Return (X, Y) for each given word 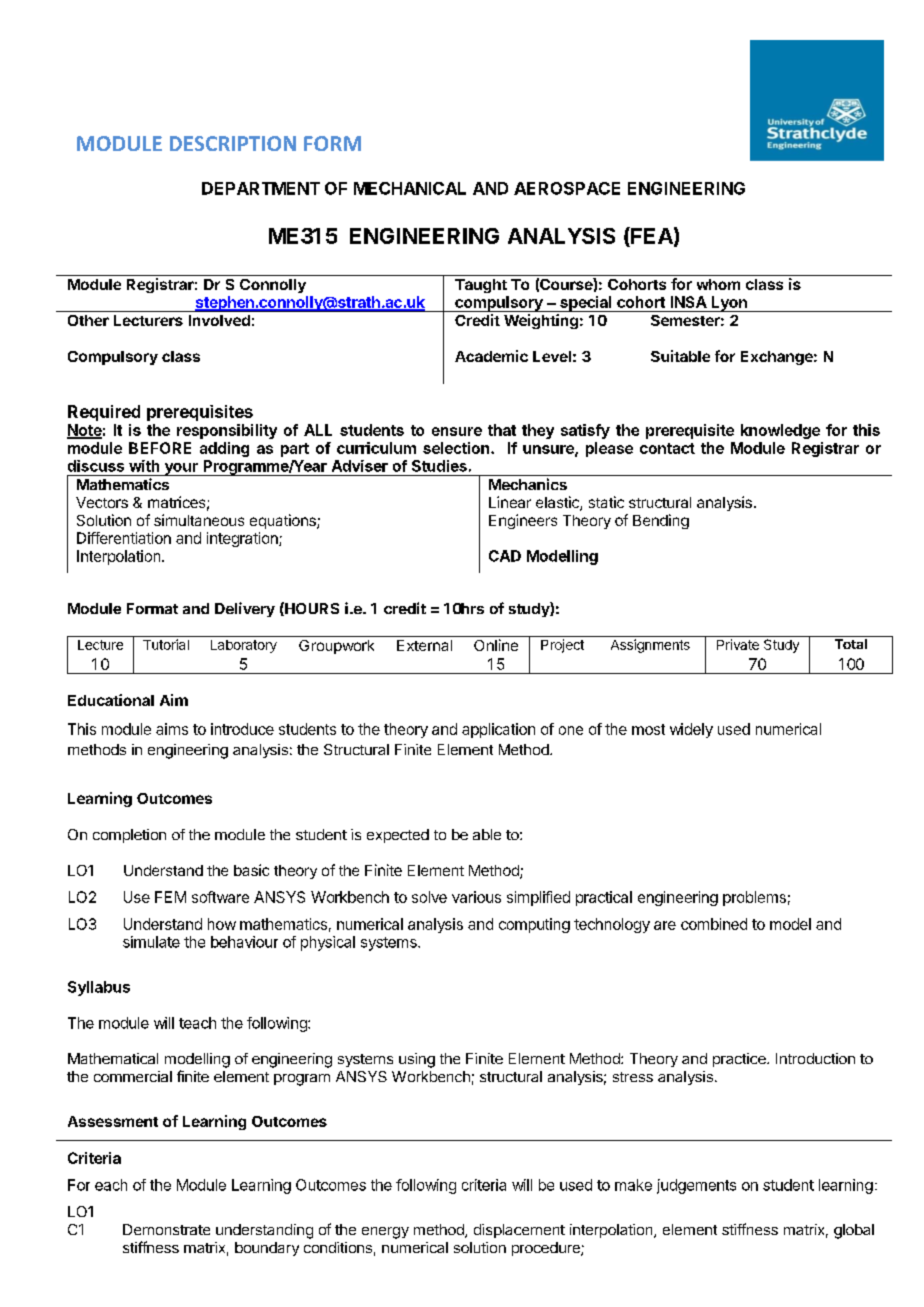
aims (172, 729)
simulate (151, 942)
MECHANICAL (410, 188)
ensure (457, 431)
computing (534, 925)
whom (718, 284)
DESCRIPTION (233, 143)
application (498, 730)
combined (714, 924)
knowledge (780, 431)
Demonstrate (166, 1229)
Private (738, 644)
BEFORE (160, 448)
